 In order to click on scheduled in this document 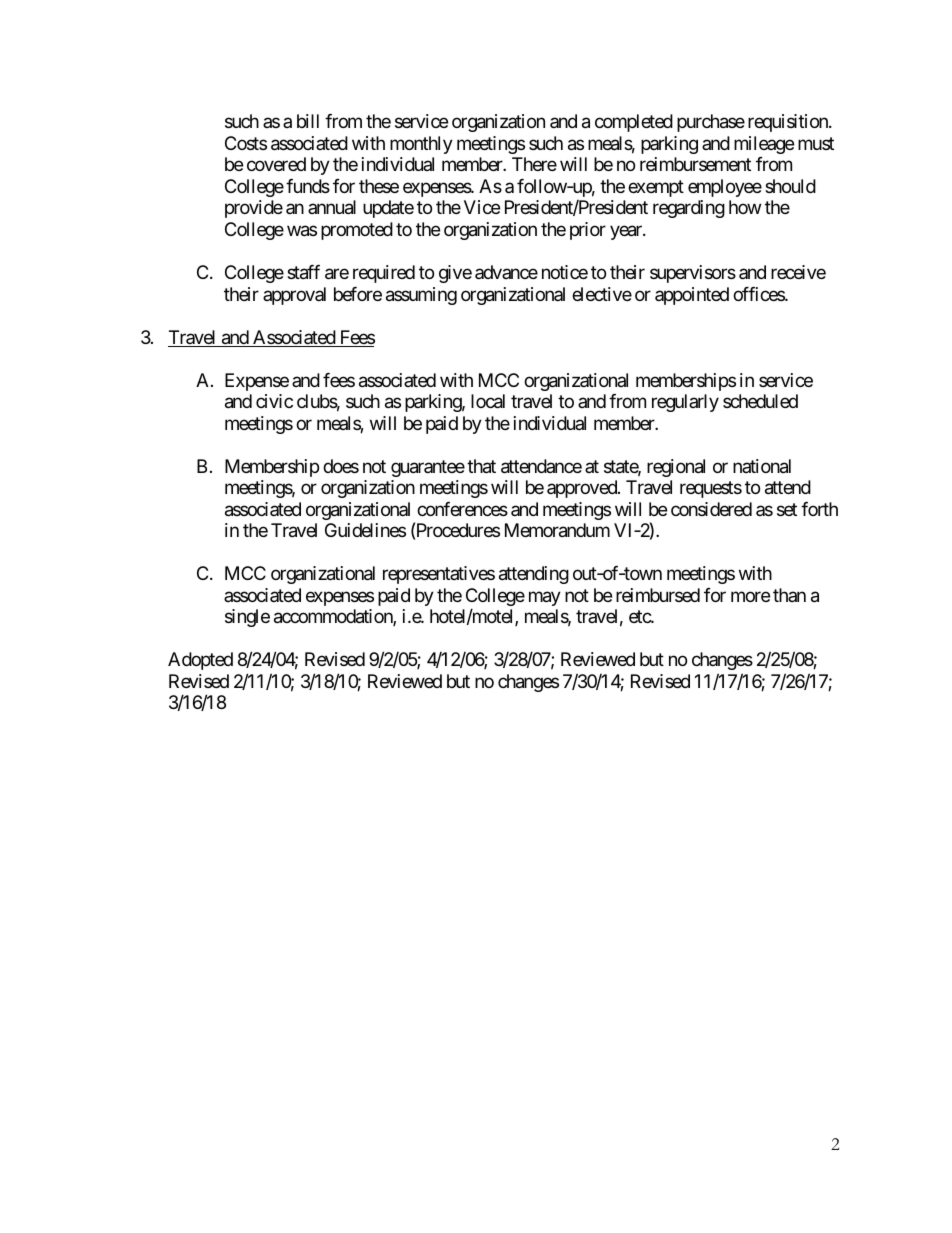, I will do `click(760, 401)`.
